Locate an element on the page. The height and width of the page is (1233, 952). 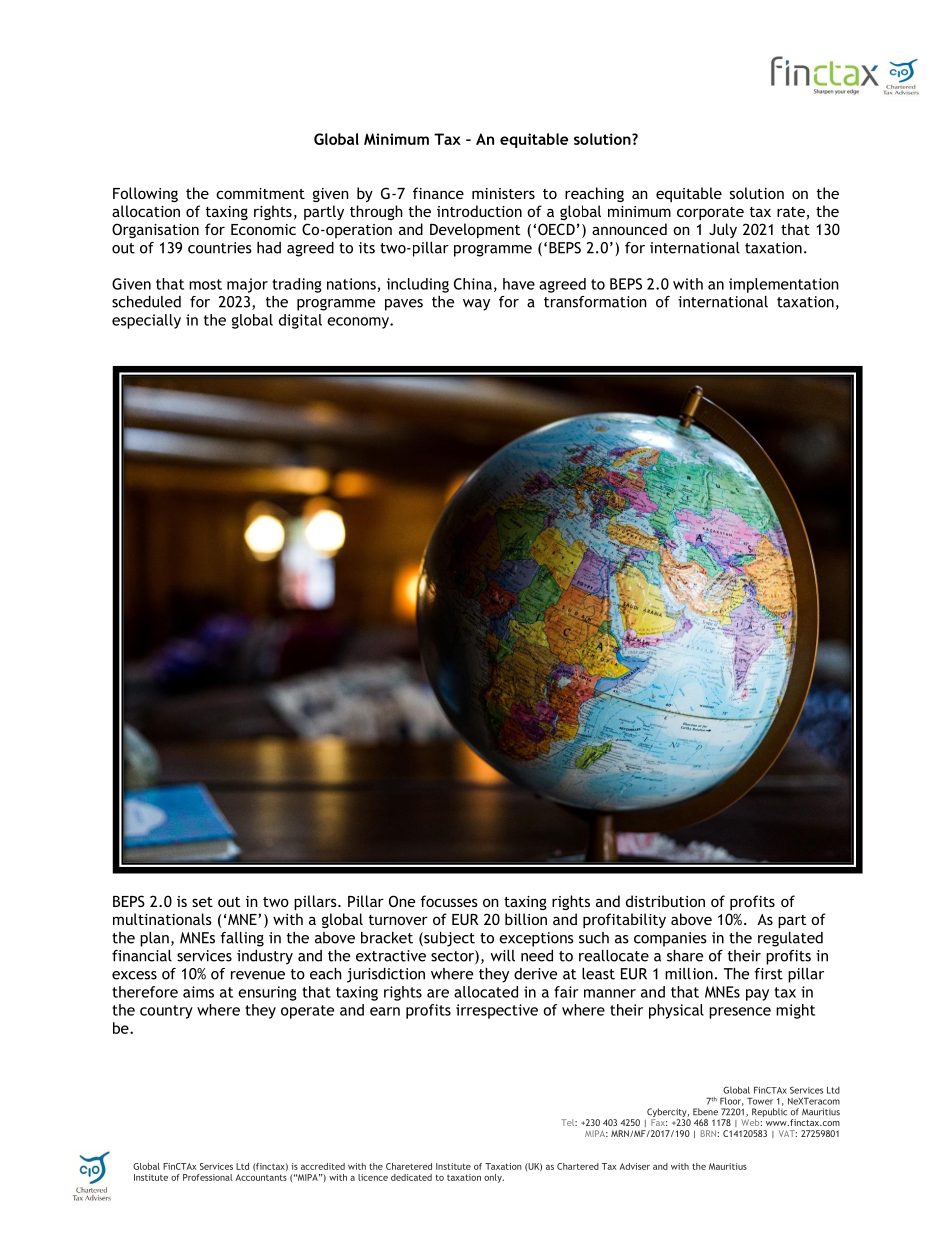
companies is located at coordinates (670, 939).
